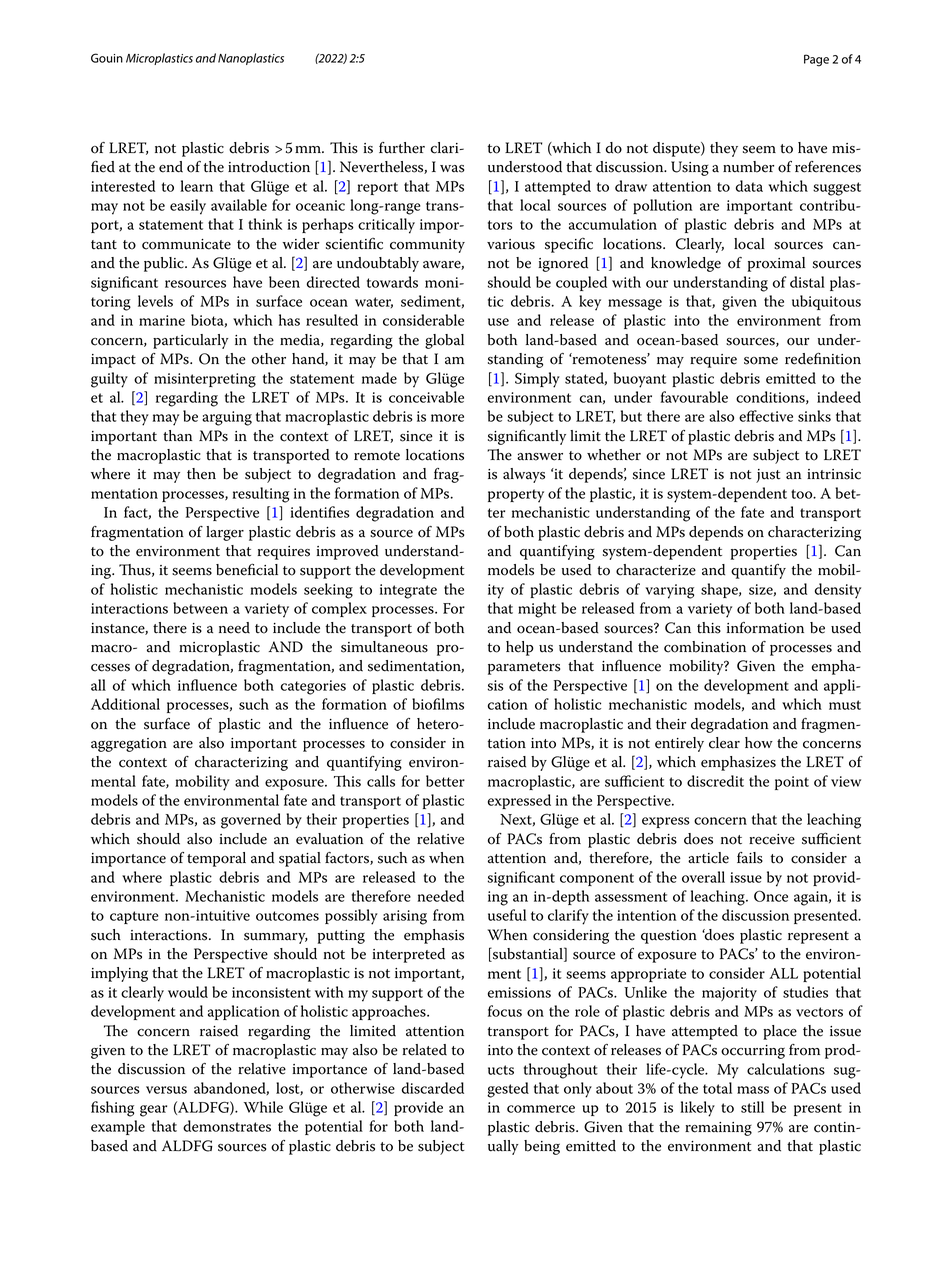 The width and height of the image is (952, 1265). What do you see at coordinates (433, 1088) in the image?
I see `discarded` at bounding box center [433, 1088].
